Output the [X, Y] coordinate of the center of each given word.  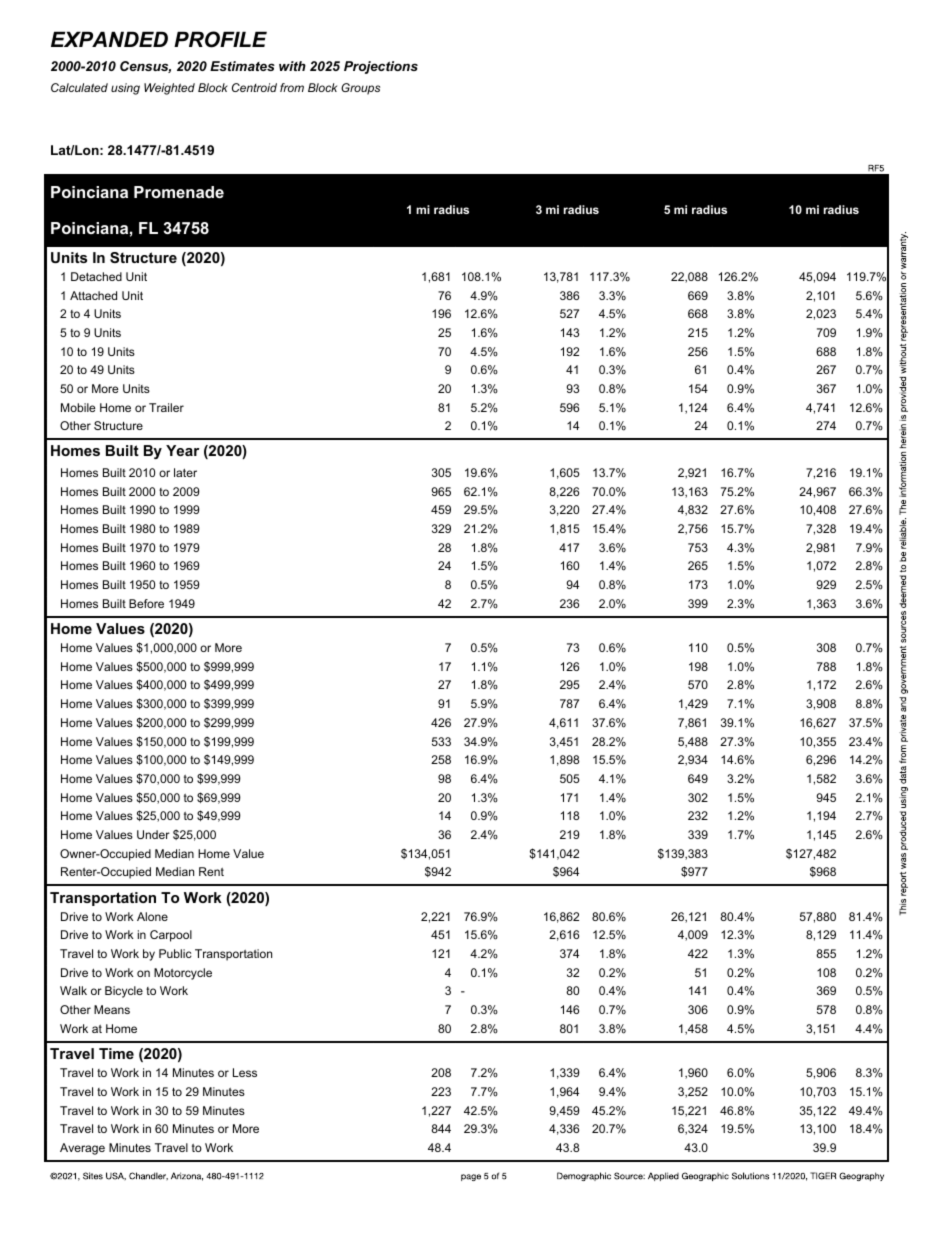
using [125, 89]
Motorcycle [183, 974]
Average [82, 1149]
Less [245, 1072]
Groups [360, 89]
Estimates [242, 66]
